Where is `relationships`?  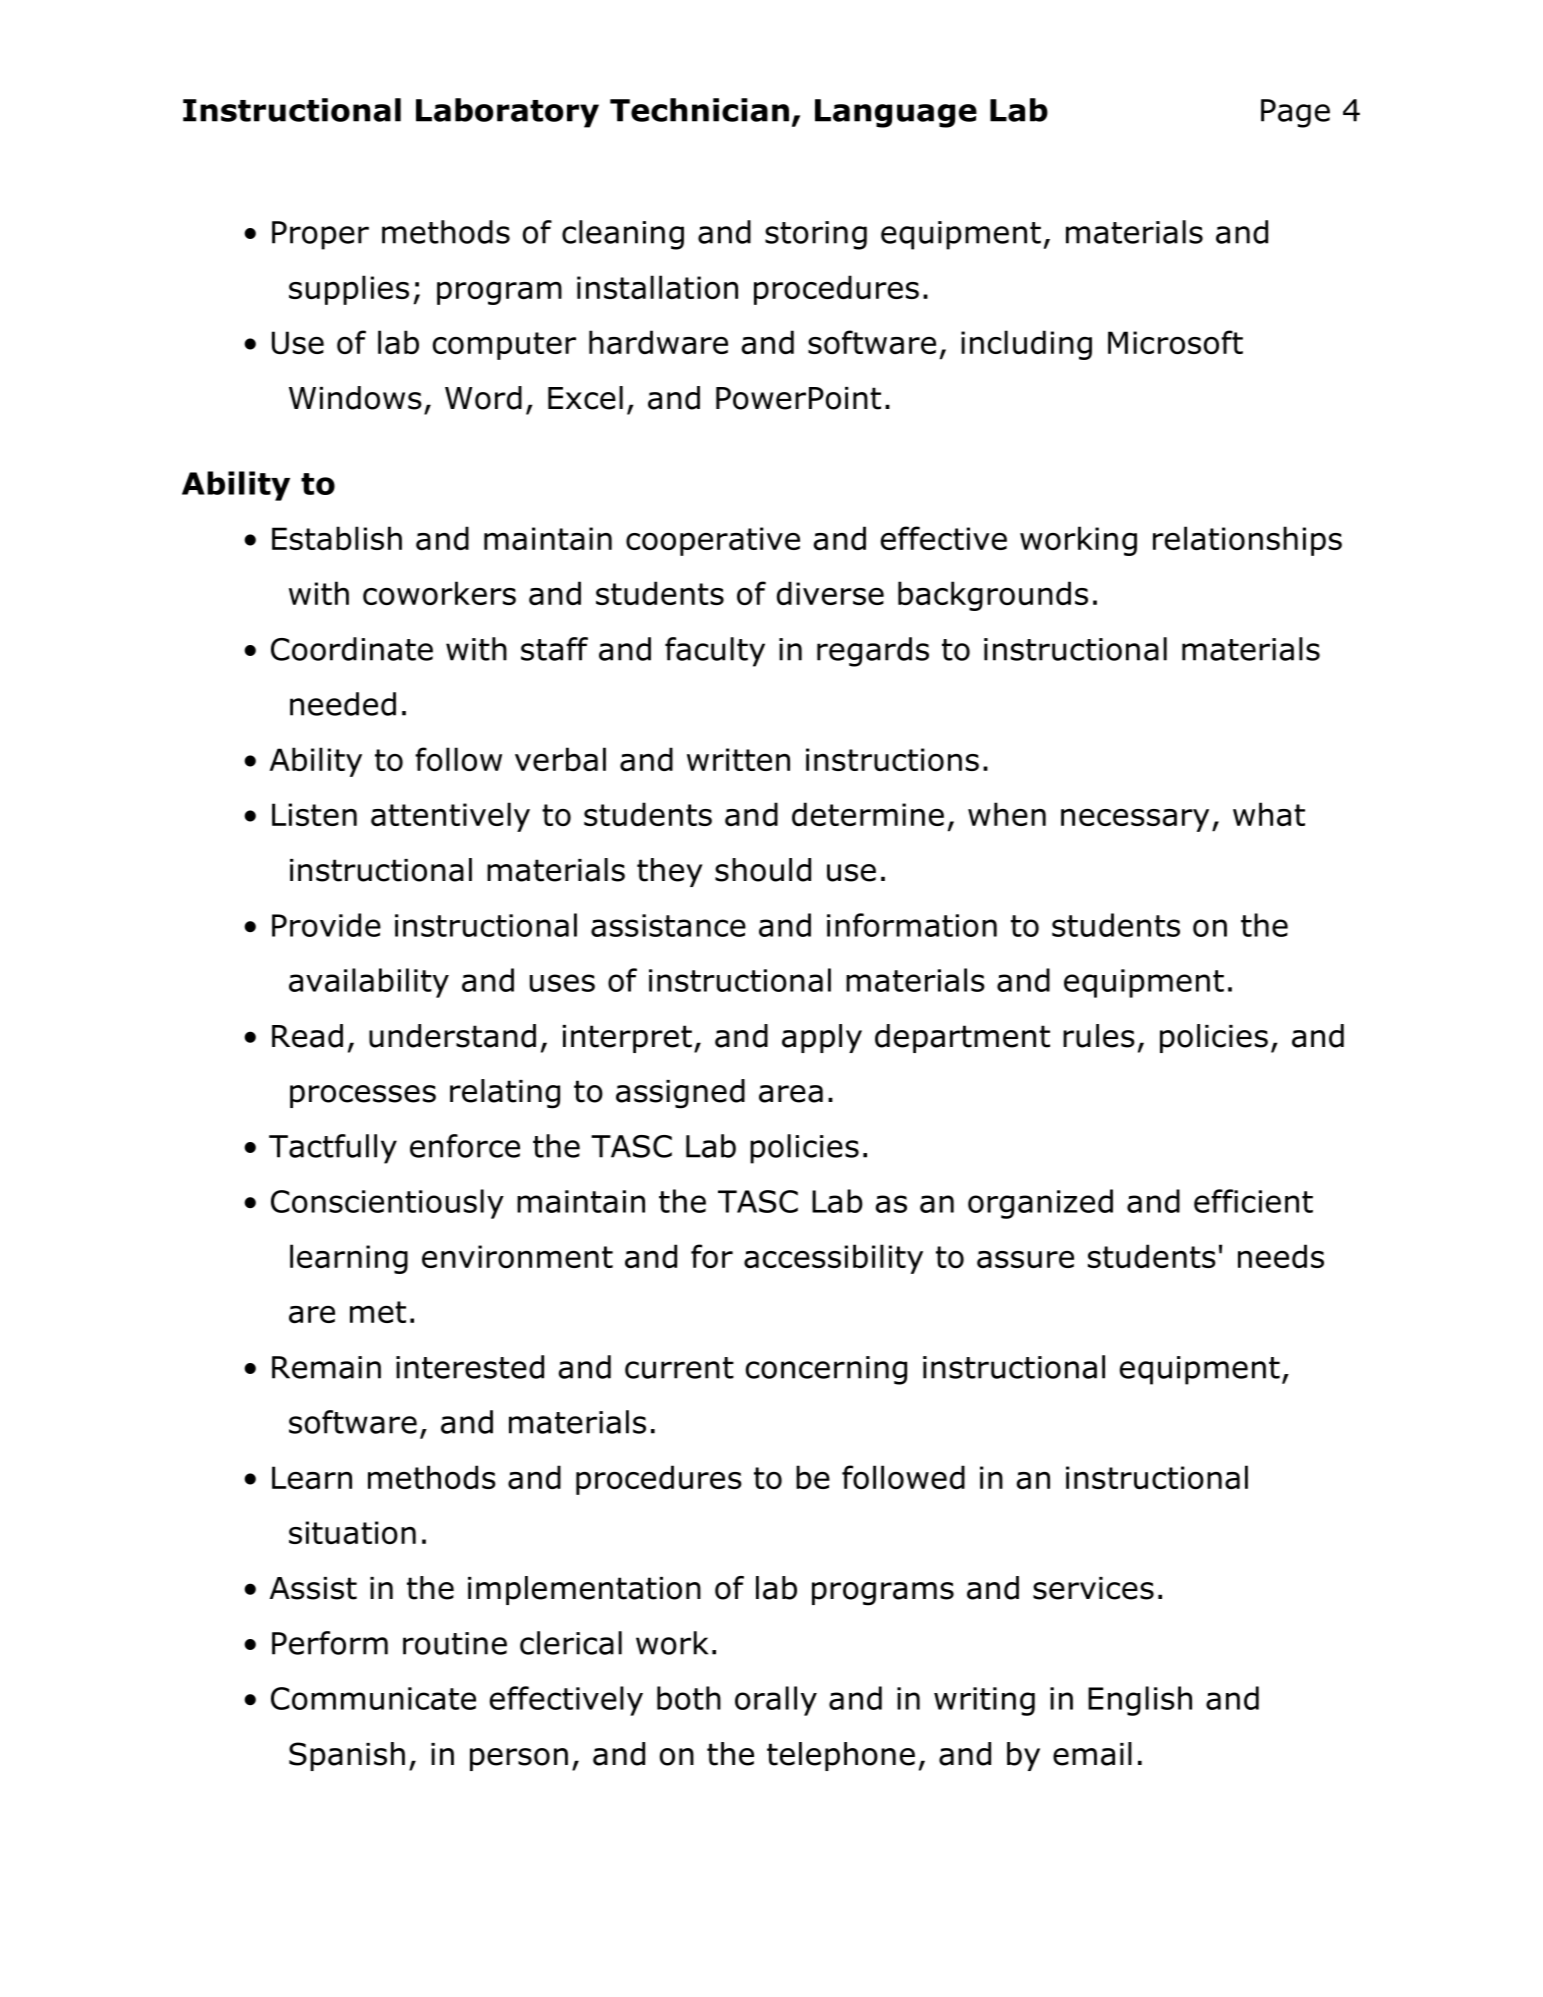 relationships is located at coordinates (1247, 541).
